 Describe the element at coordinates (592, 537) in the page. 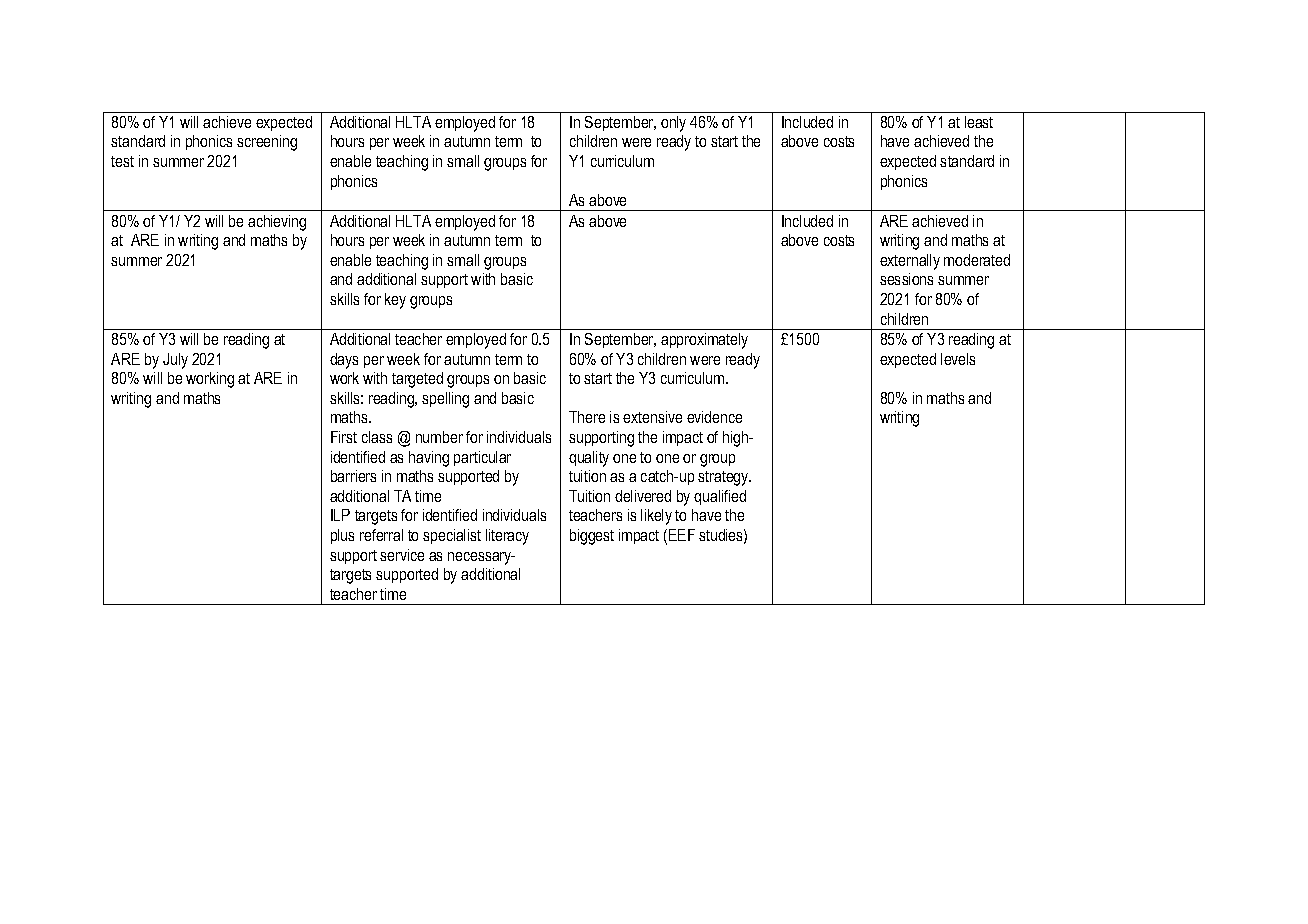

I see `biggest` at that location.
